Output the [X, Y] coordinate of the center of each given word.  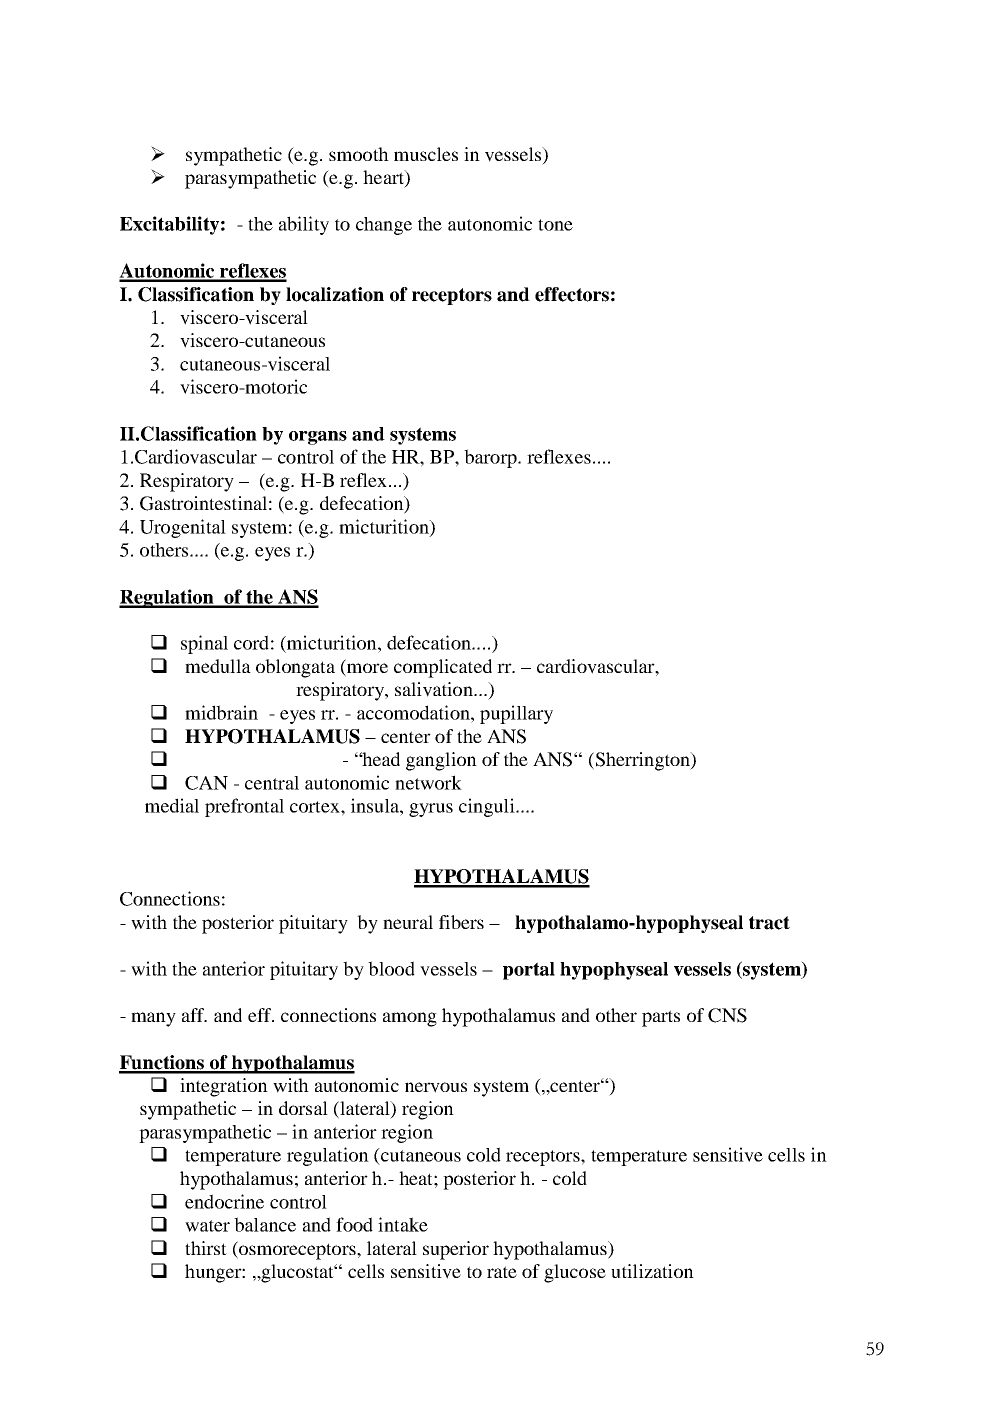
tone [555, 225]
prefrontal [244, 807]
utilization [652, 1271]
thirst [206, 1248]
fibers [461, 922]
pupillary [516, 714]
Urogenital [183, 528]
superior [456, 1250]
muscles [426, 154]
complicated [443, 668]
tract [769, 923]
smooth [359, 154]
